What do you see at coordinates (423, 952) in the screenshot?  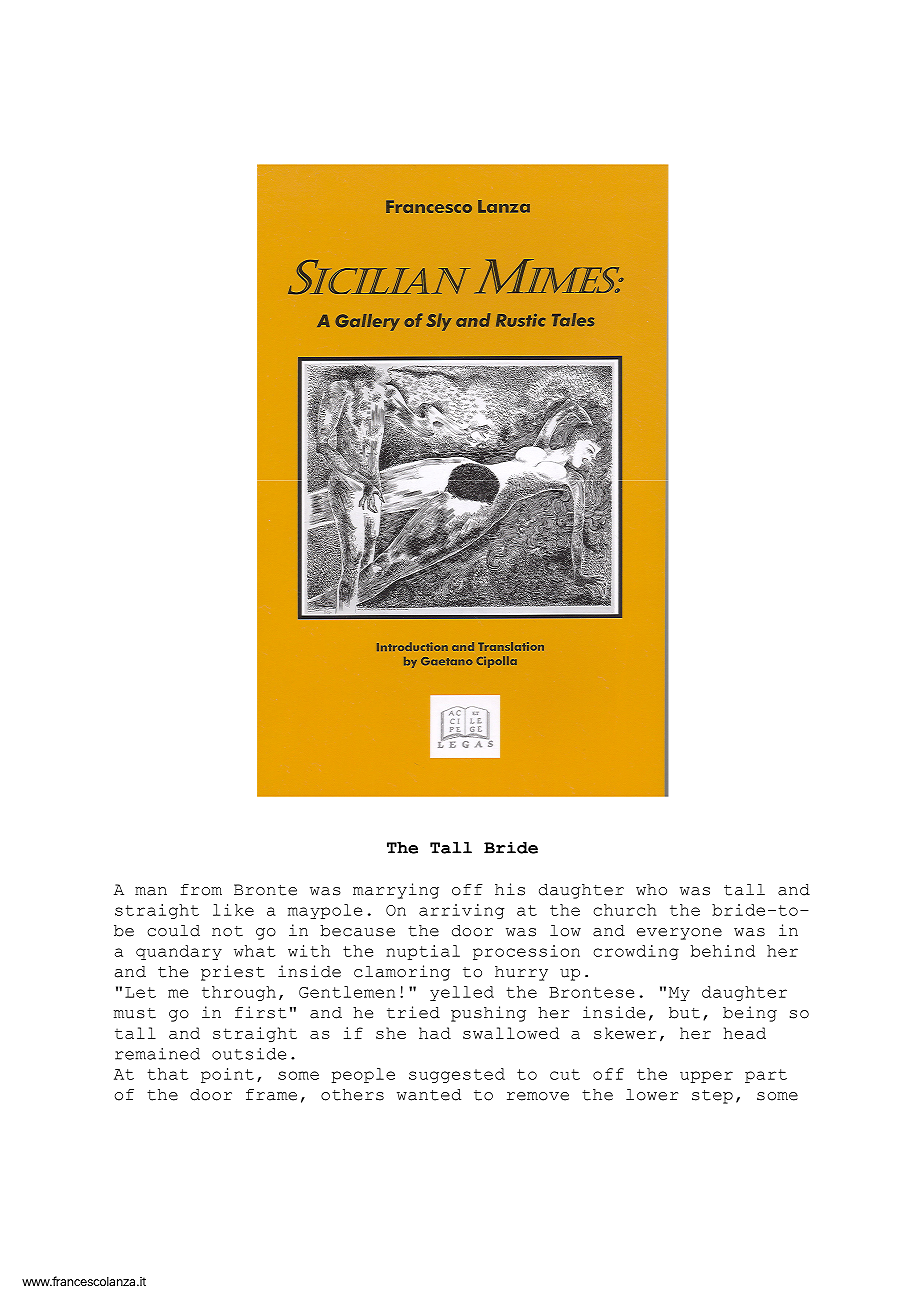 I see `nuptial` at bounding box center [423, 952].
